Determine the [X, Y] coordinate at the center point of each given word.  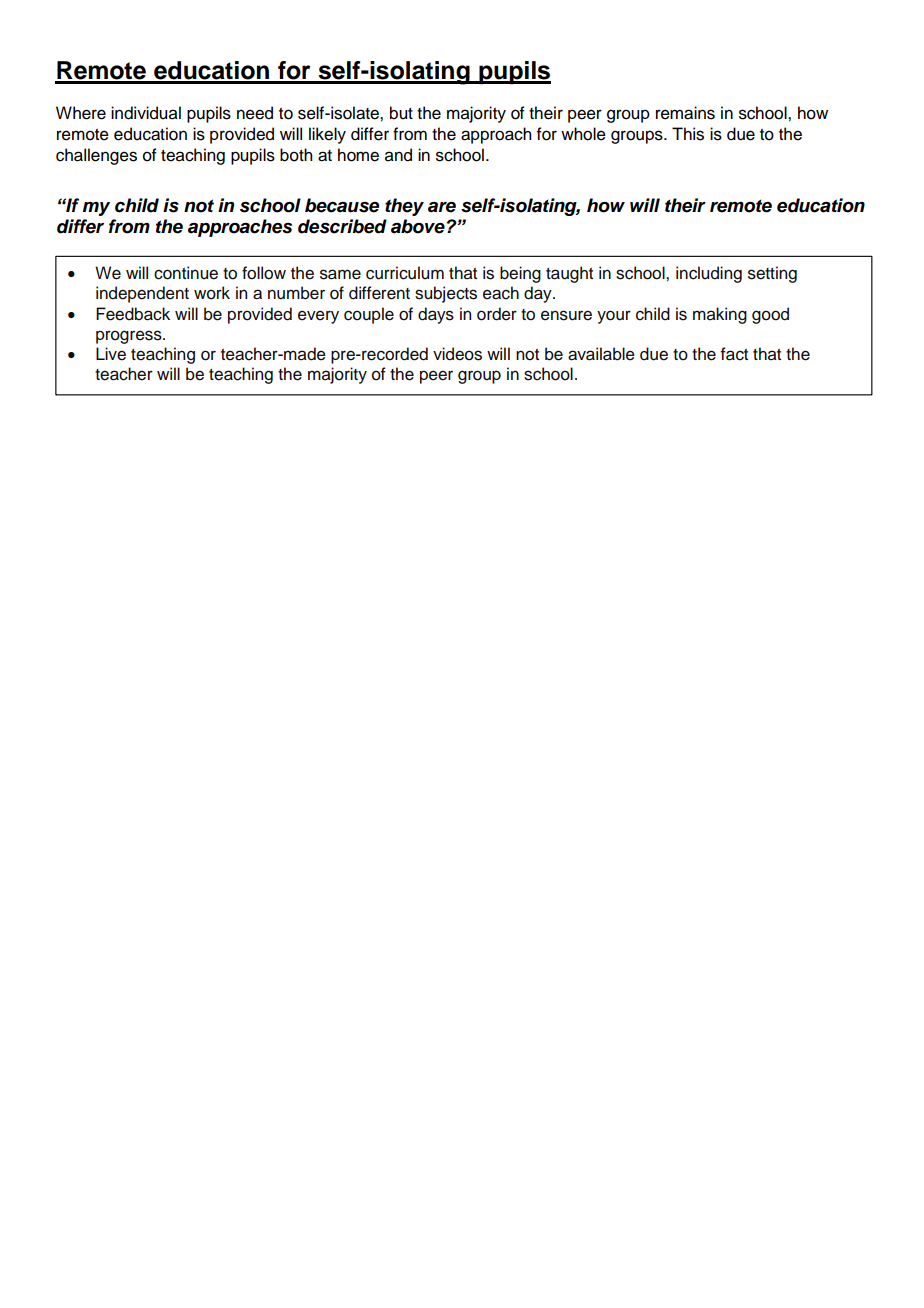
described [342, 226]
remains [685, 113]
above [418, 226]
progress [130, 337]
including [709, 274]
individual [146, 113]
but [401, 113]
